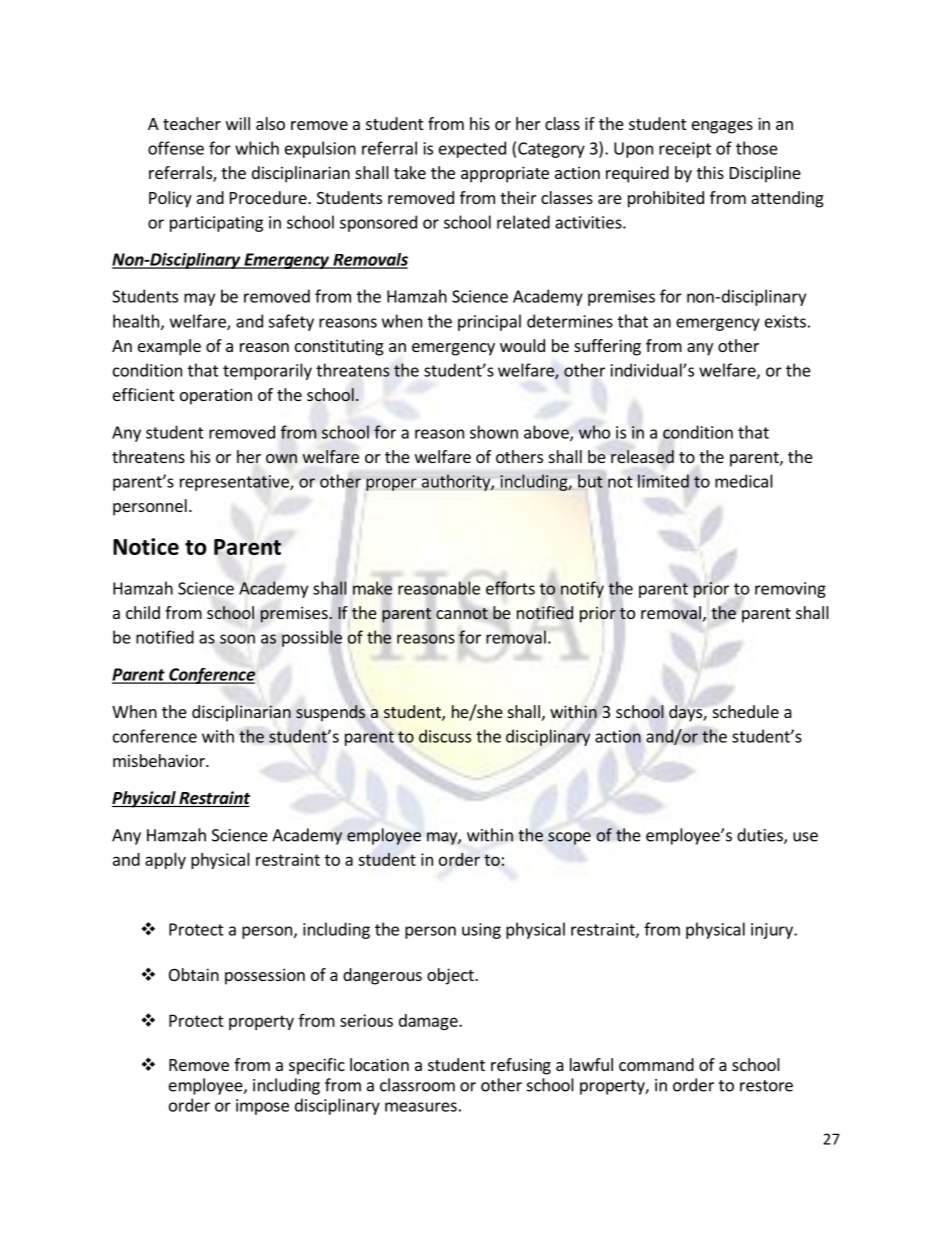 This screenshot has height=1233, width=952. I want to click on removing, so click(790, 590).
